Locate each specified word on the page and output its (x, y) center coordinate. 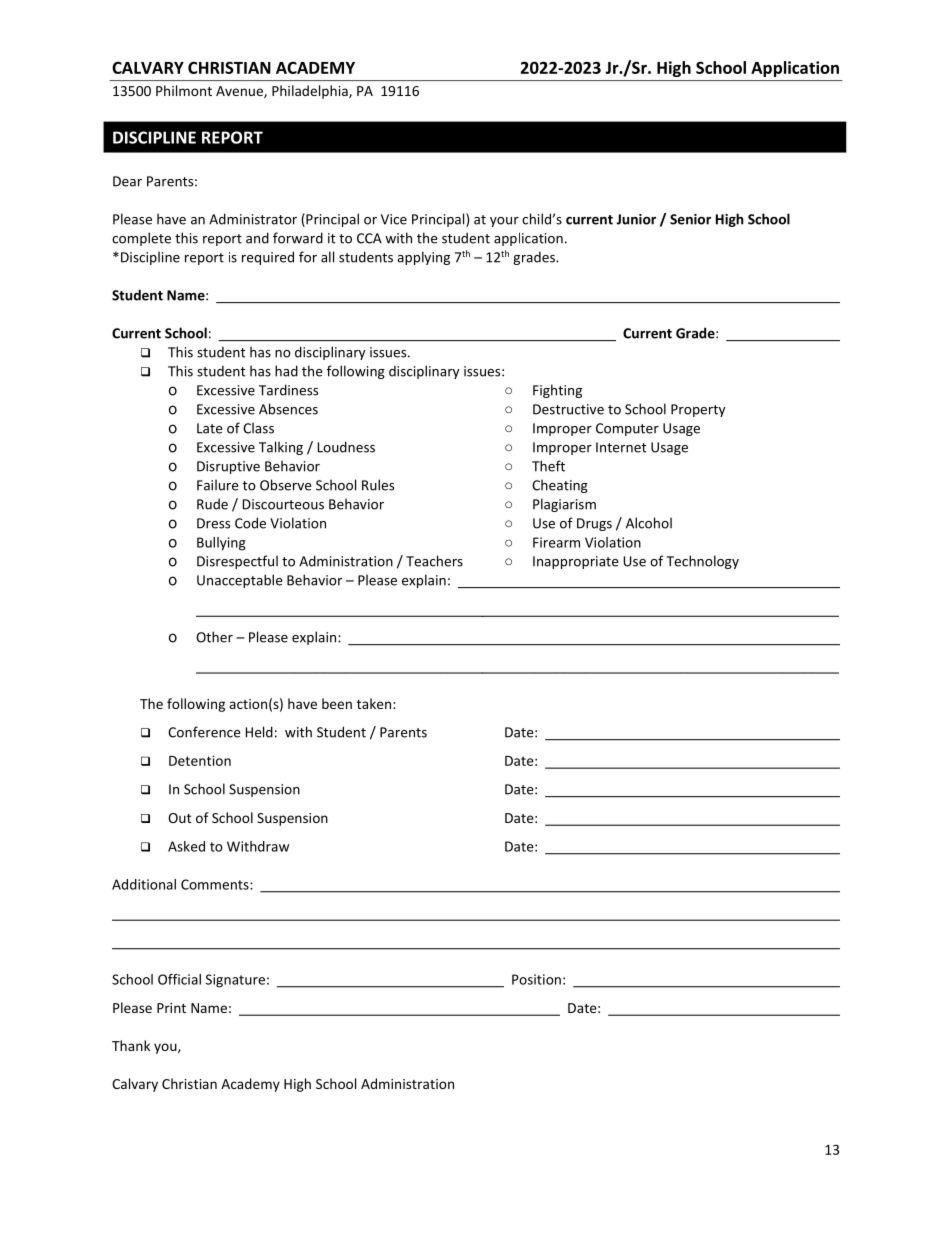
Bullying (221, 544)
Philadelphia (311, 92)
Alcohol (649, 523)
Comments (216, 884)
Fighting (557, 391)
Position (536, 979)
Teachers (434, 561)
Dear (127, 181)
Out (179, 818)
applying (423, 258)
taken (375, 703)
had (286, 371)
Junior (636, 219)
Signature (235, 981)
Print (171, 1008)
